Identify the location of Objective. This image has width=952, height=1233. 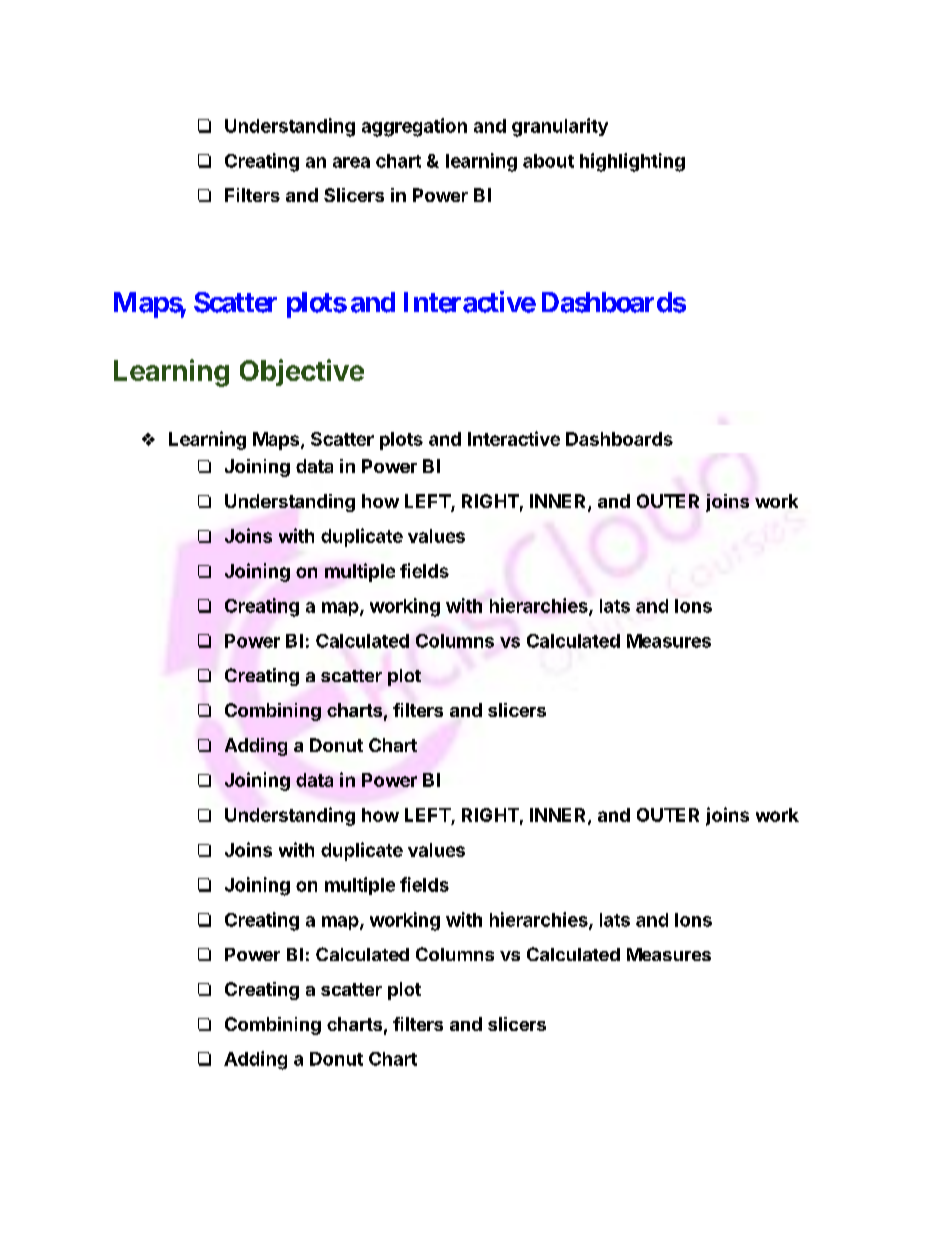
(302, 372).
